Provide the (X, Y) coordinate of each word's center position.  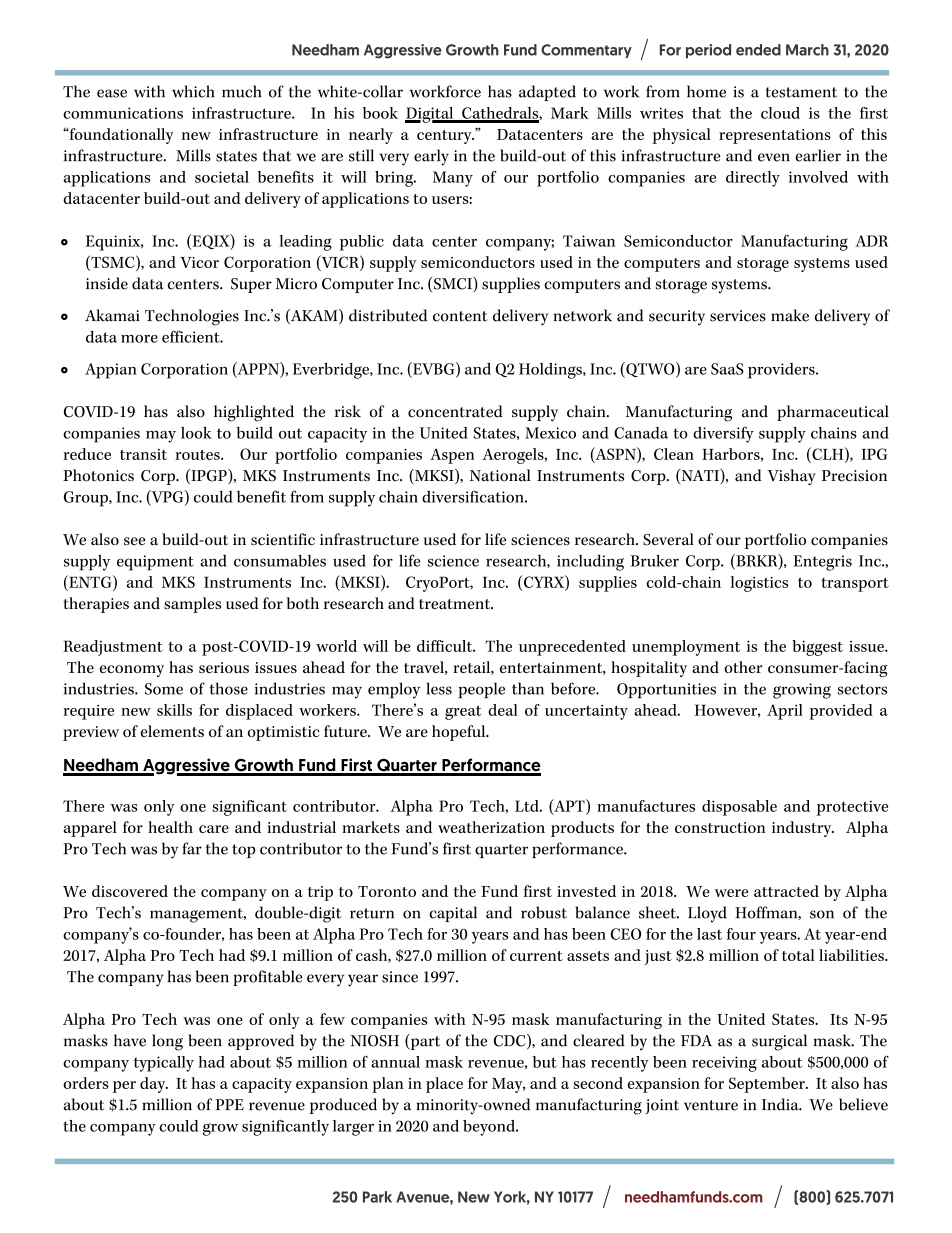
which (193, 91)
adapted (547, 93)
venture (711, 1105)
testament (801, 92)
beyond (490, 1128)
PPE (230, 1104)
